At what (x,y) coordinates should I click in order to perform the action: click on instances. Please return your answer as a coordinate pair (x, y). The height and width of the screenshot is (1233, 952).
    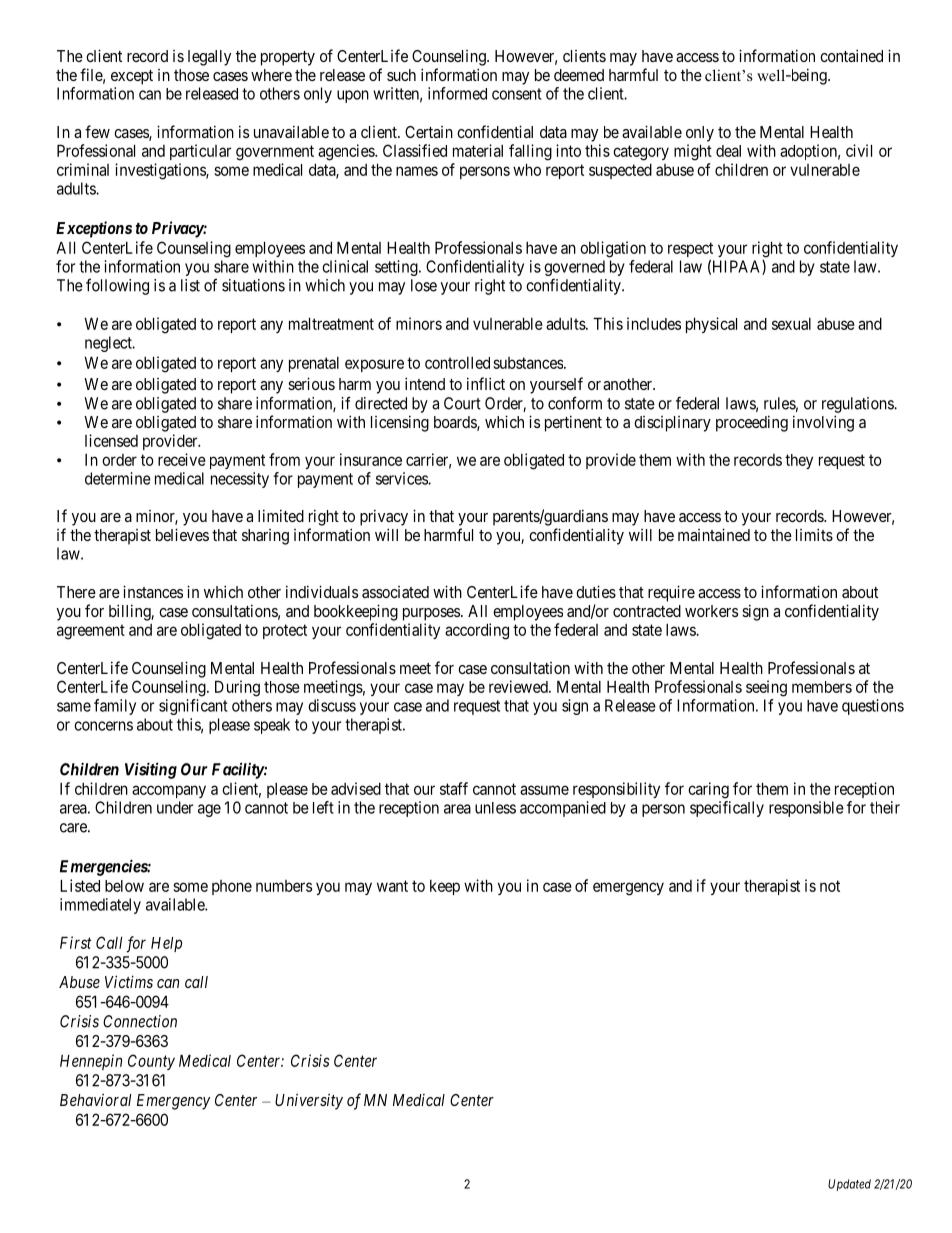
    Looking at the image, I should click on (153, 591).
